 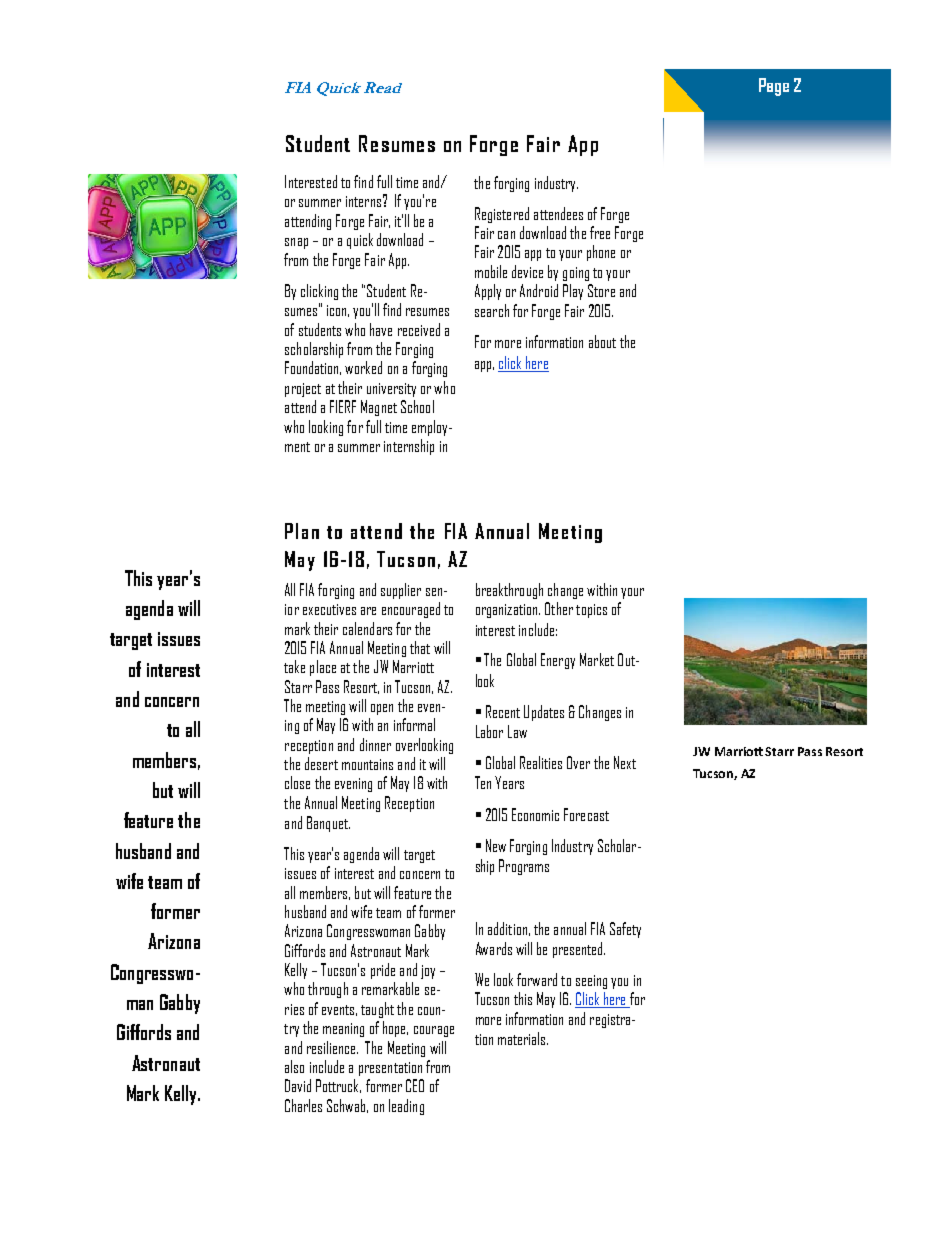 What do you see at coordinates (502, 215) in the image?
I see `Registered` at bounding box center [502, 215].
